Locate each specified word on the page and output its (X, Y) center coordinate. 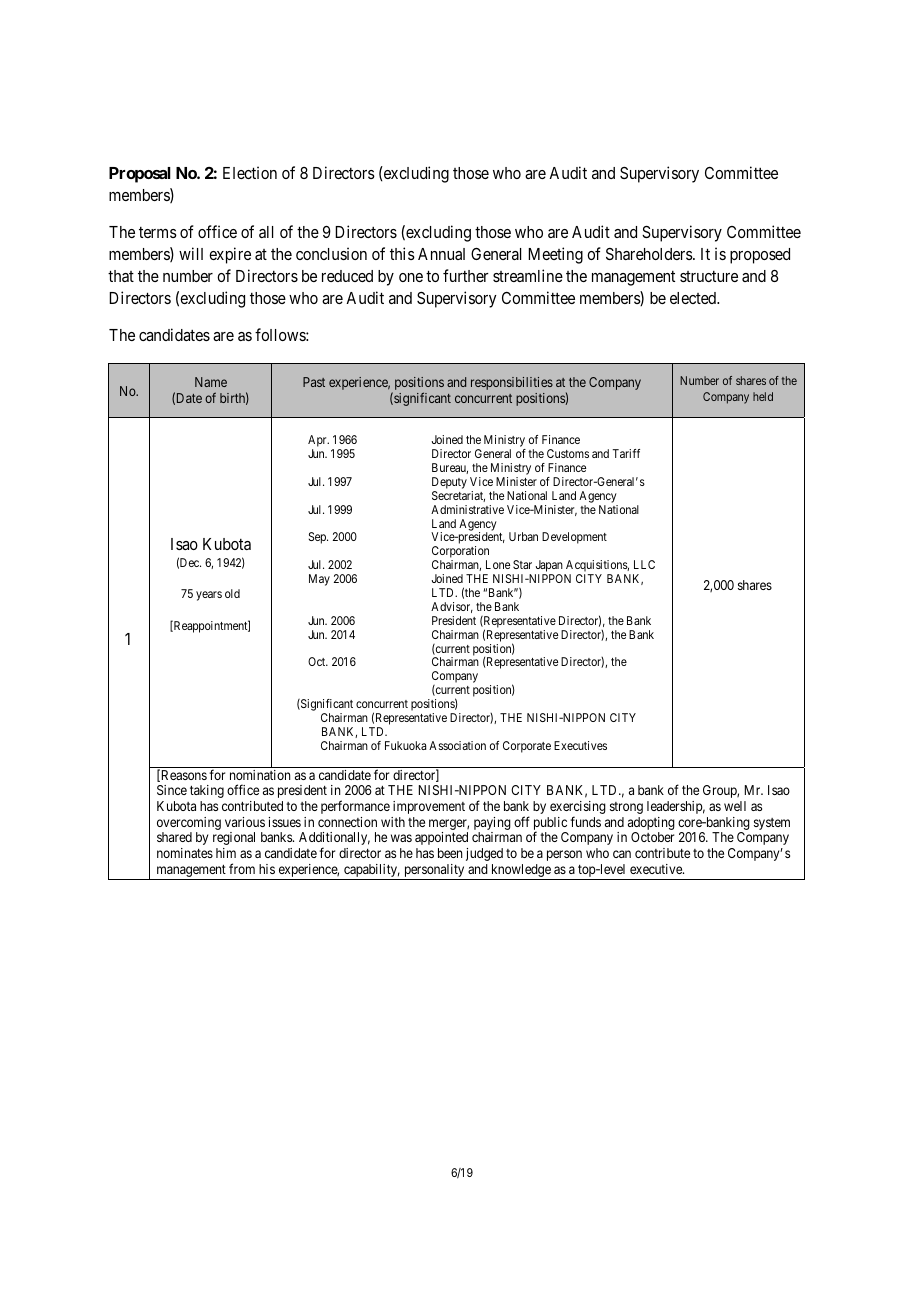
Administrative (467, 509)
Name (211, 382)
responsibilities (512, 383)
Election (250, 172)
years (209, 596)
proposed (760, 256)
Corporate (527, 747)
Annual (441, 254)
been (450, 853)
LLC (644, 564)
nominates (185, 853)
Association (457, 745)
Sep (318, 538)
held (763, 396)
